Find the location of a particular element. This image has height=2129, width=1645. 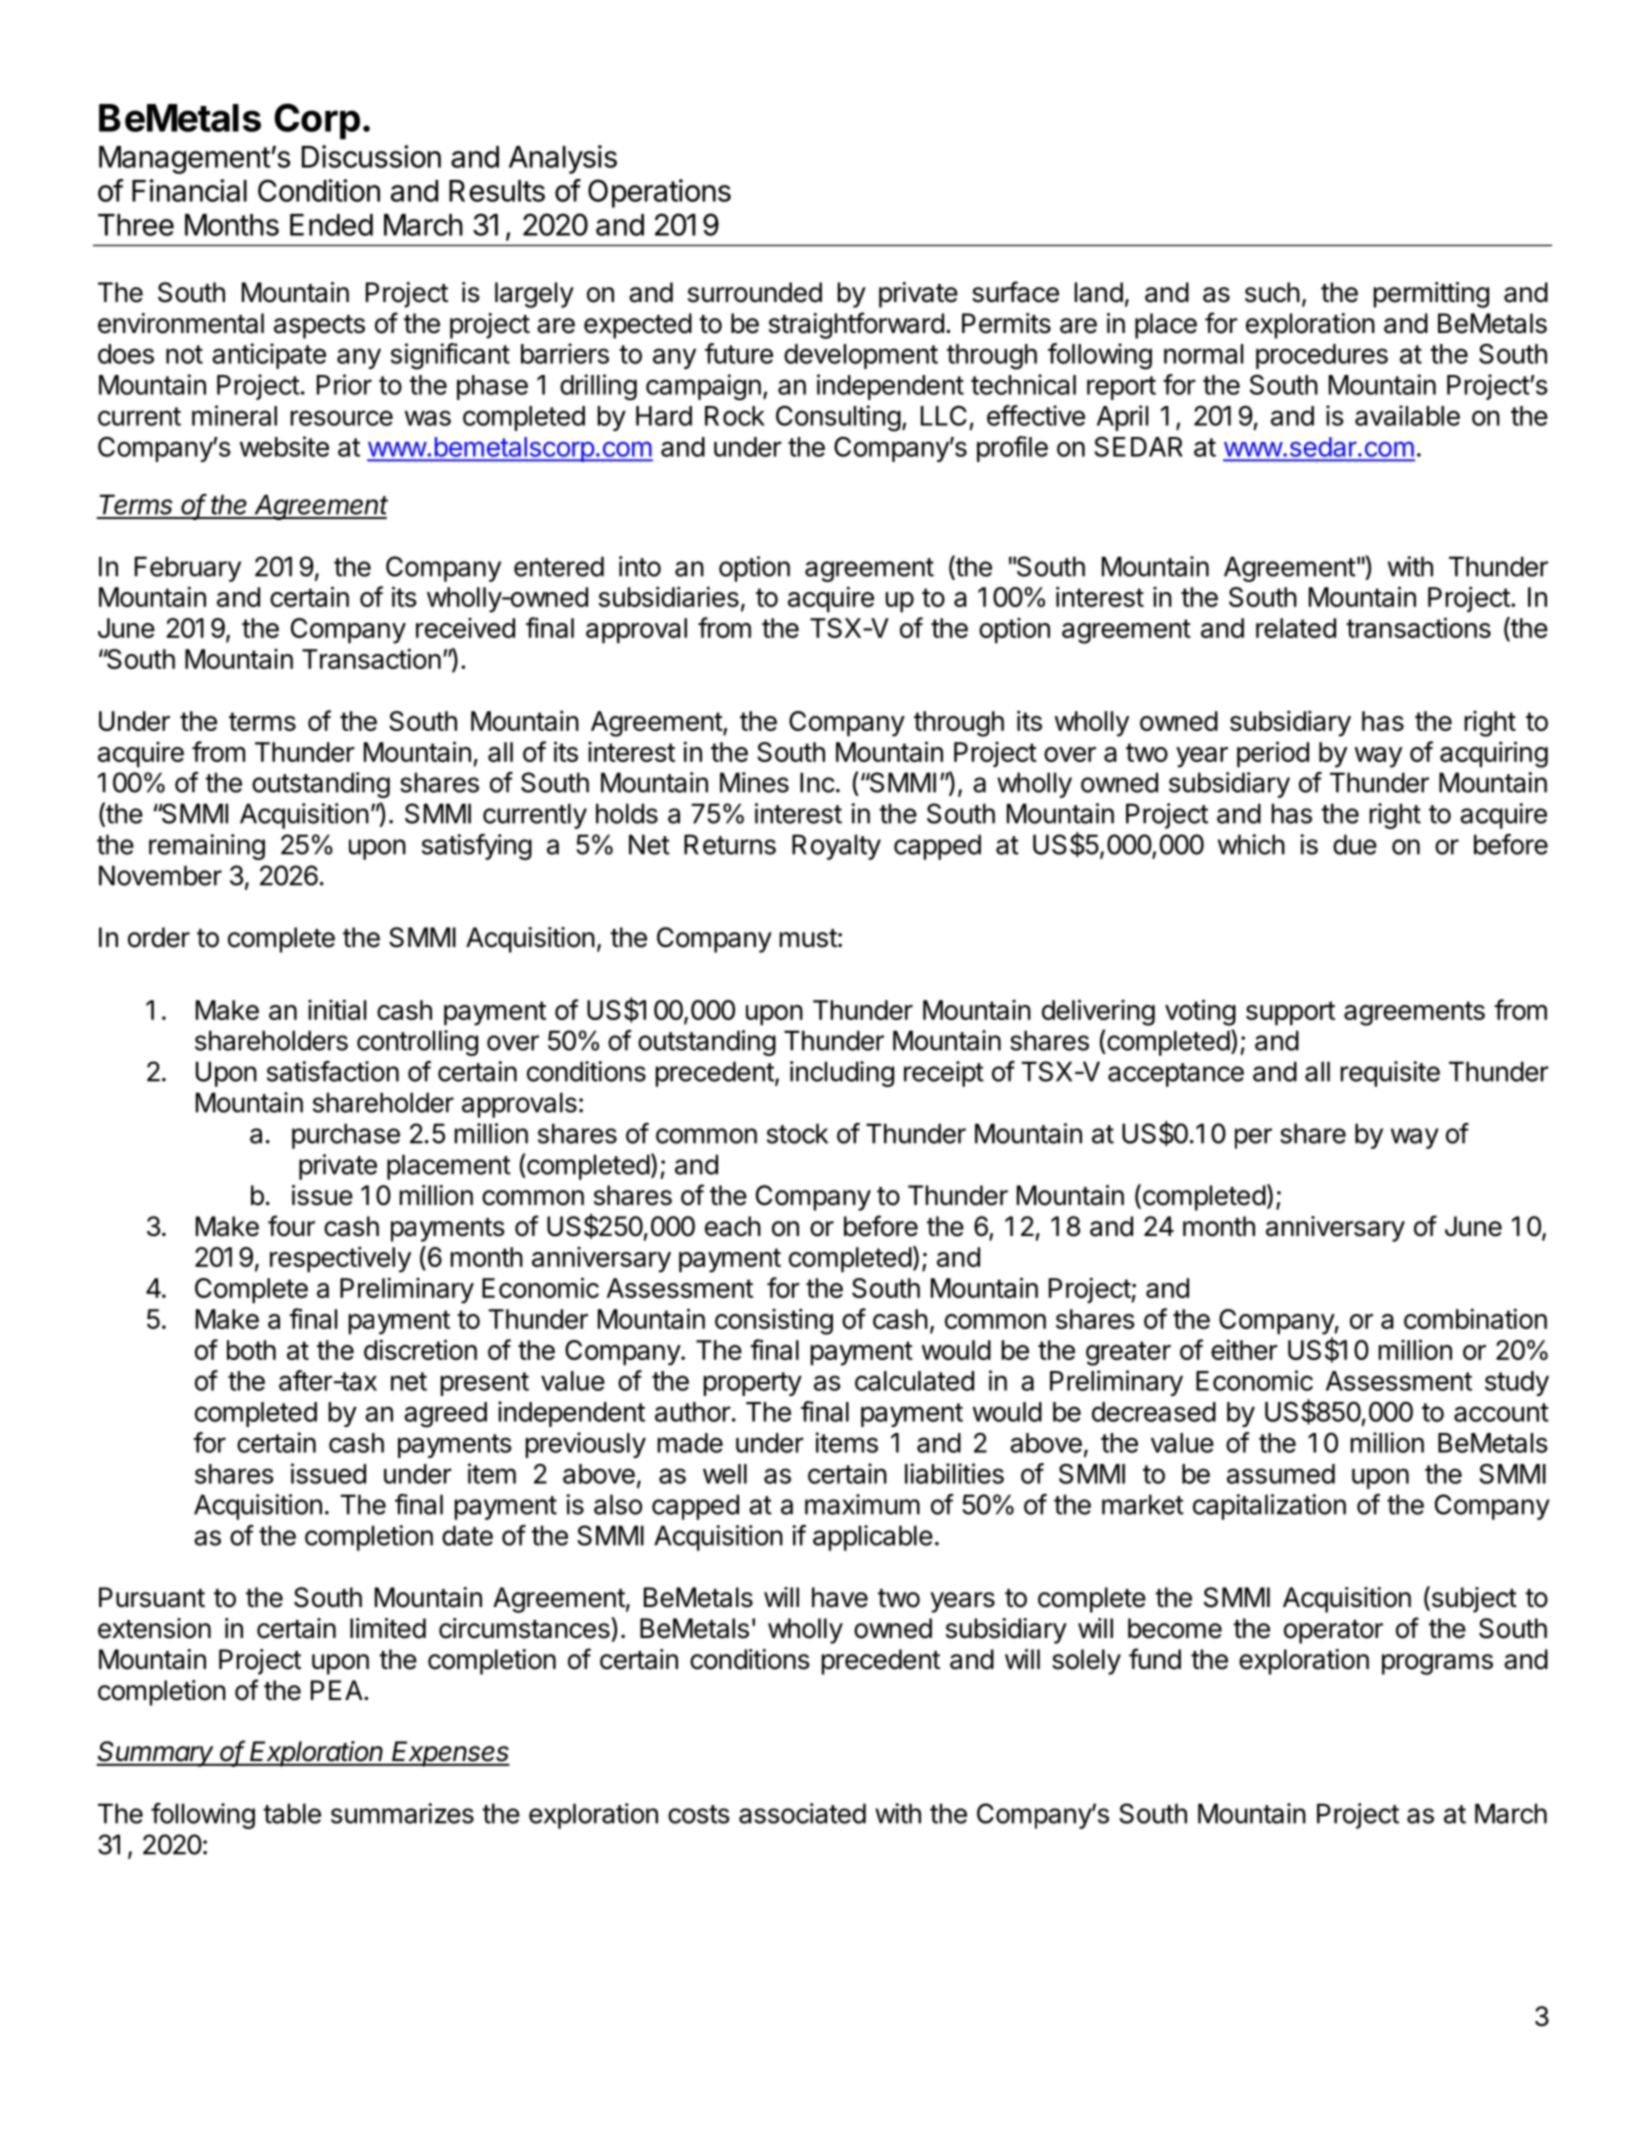

table is located at coordinates (292, 1813).
